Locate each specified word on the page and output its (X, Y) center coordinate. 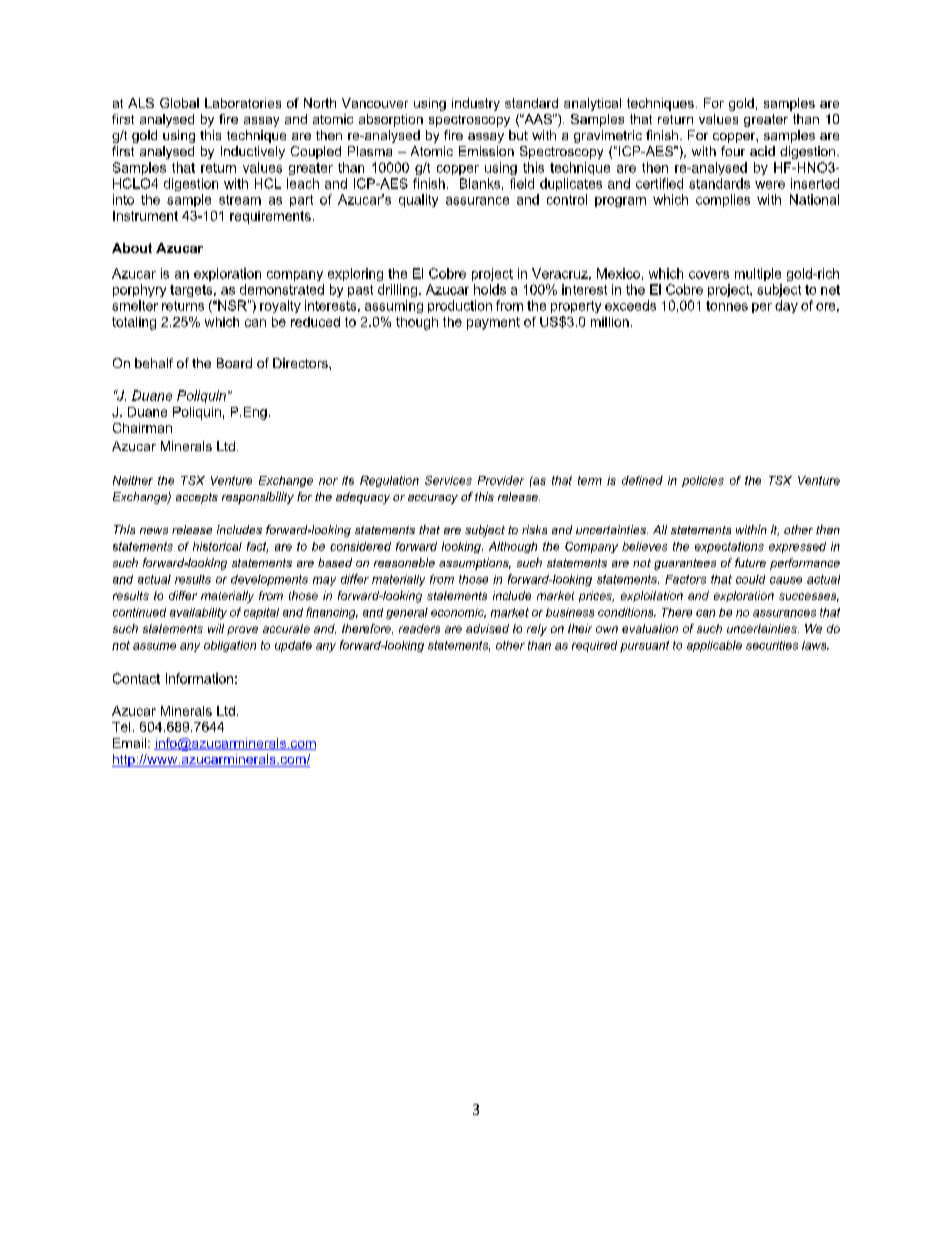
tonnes (727, 306)
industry (476, 104)
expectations (729, 547)
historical (217, 546)
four (733, 151)
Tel (121, 727)
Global (179, 103)
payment (493, 323)
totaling (134, 323)
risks (534, 529)
